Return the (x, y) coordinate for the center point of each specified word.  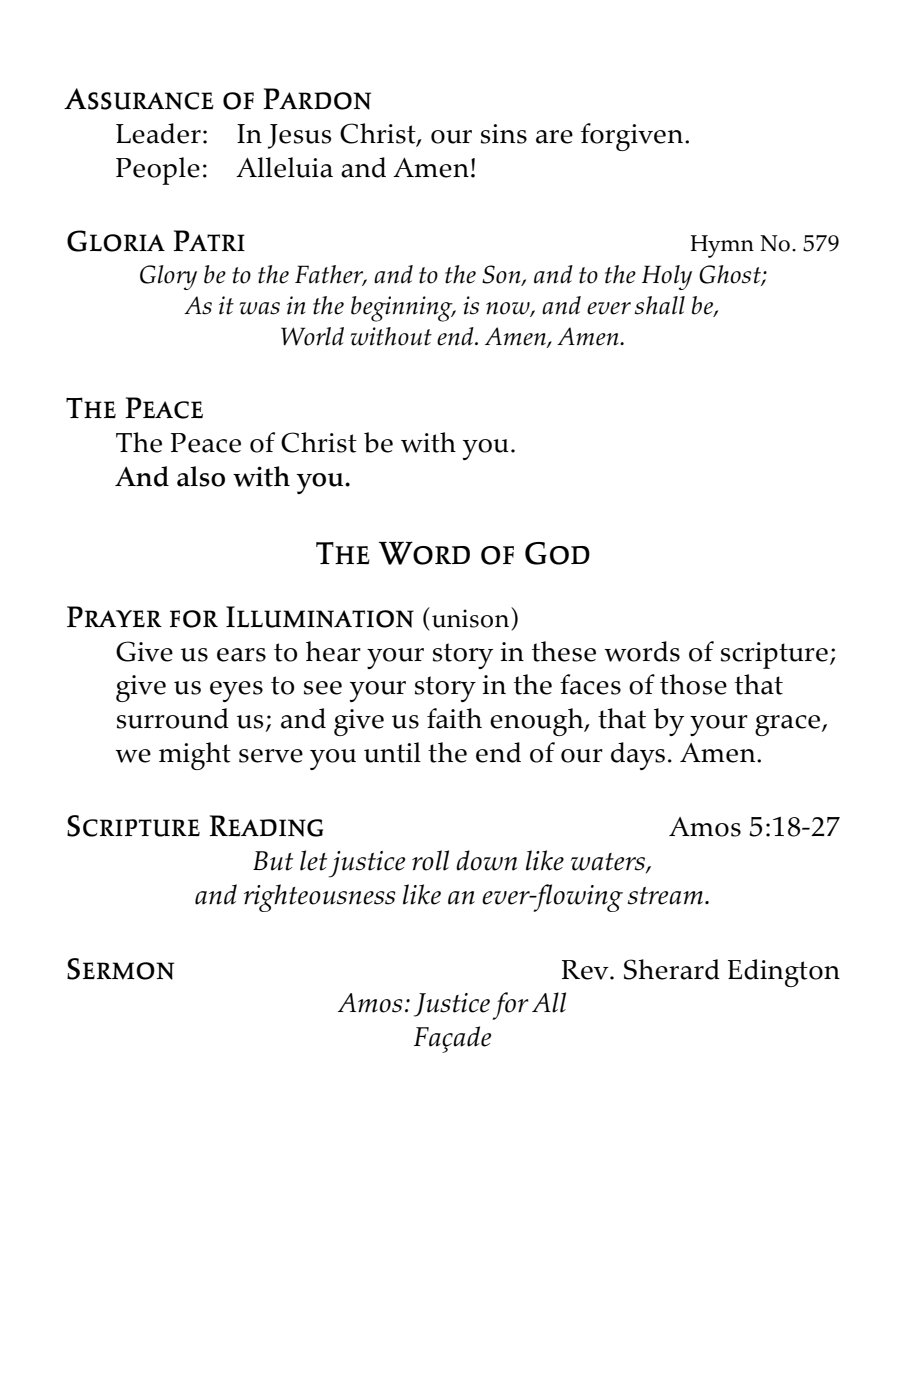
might (195, 756)
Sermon (120, 969)
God (557, 553)
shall (660, 305)
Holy (667, 277)
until (392, 752)
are (554, 137)
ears (241, 655)
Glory (168, 277)
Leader (158, 133)
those (693, 684)
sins (504, 134)
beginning (403, 309)
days (638, 756)
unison (470, 618)
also (201, 476)
